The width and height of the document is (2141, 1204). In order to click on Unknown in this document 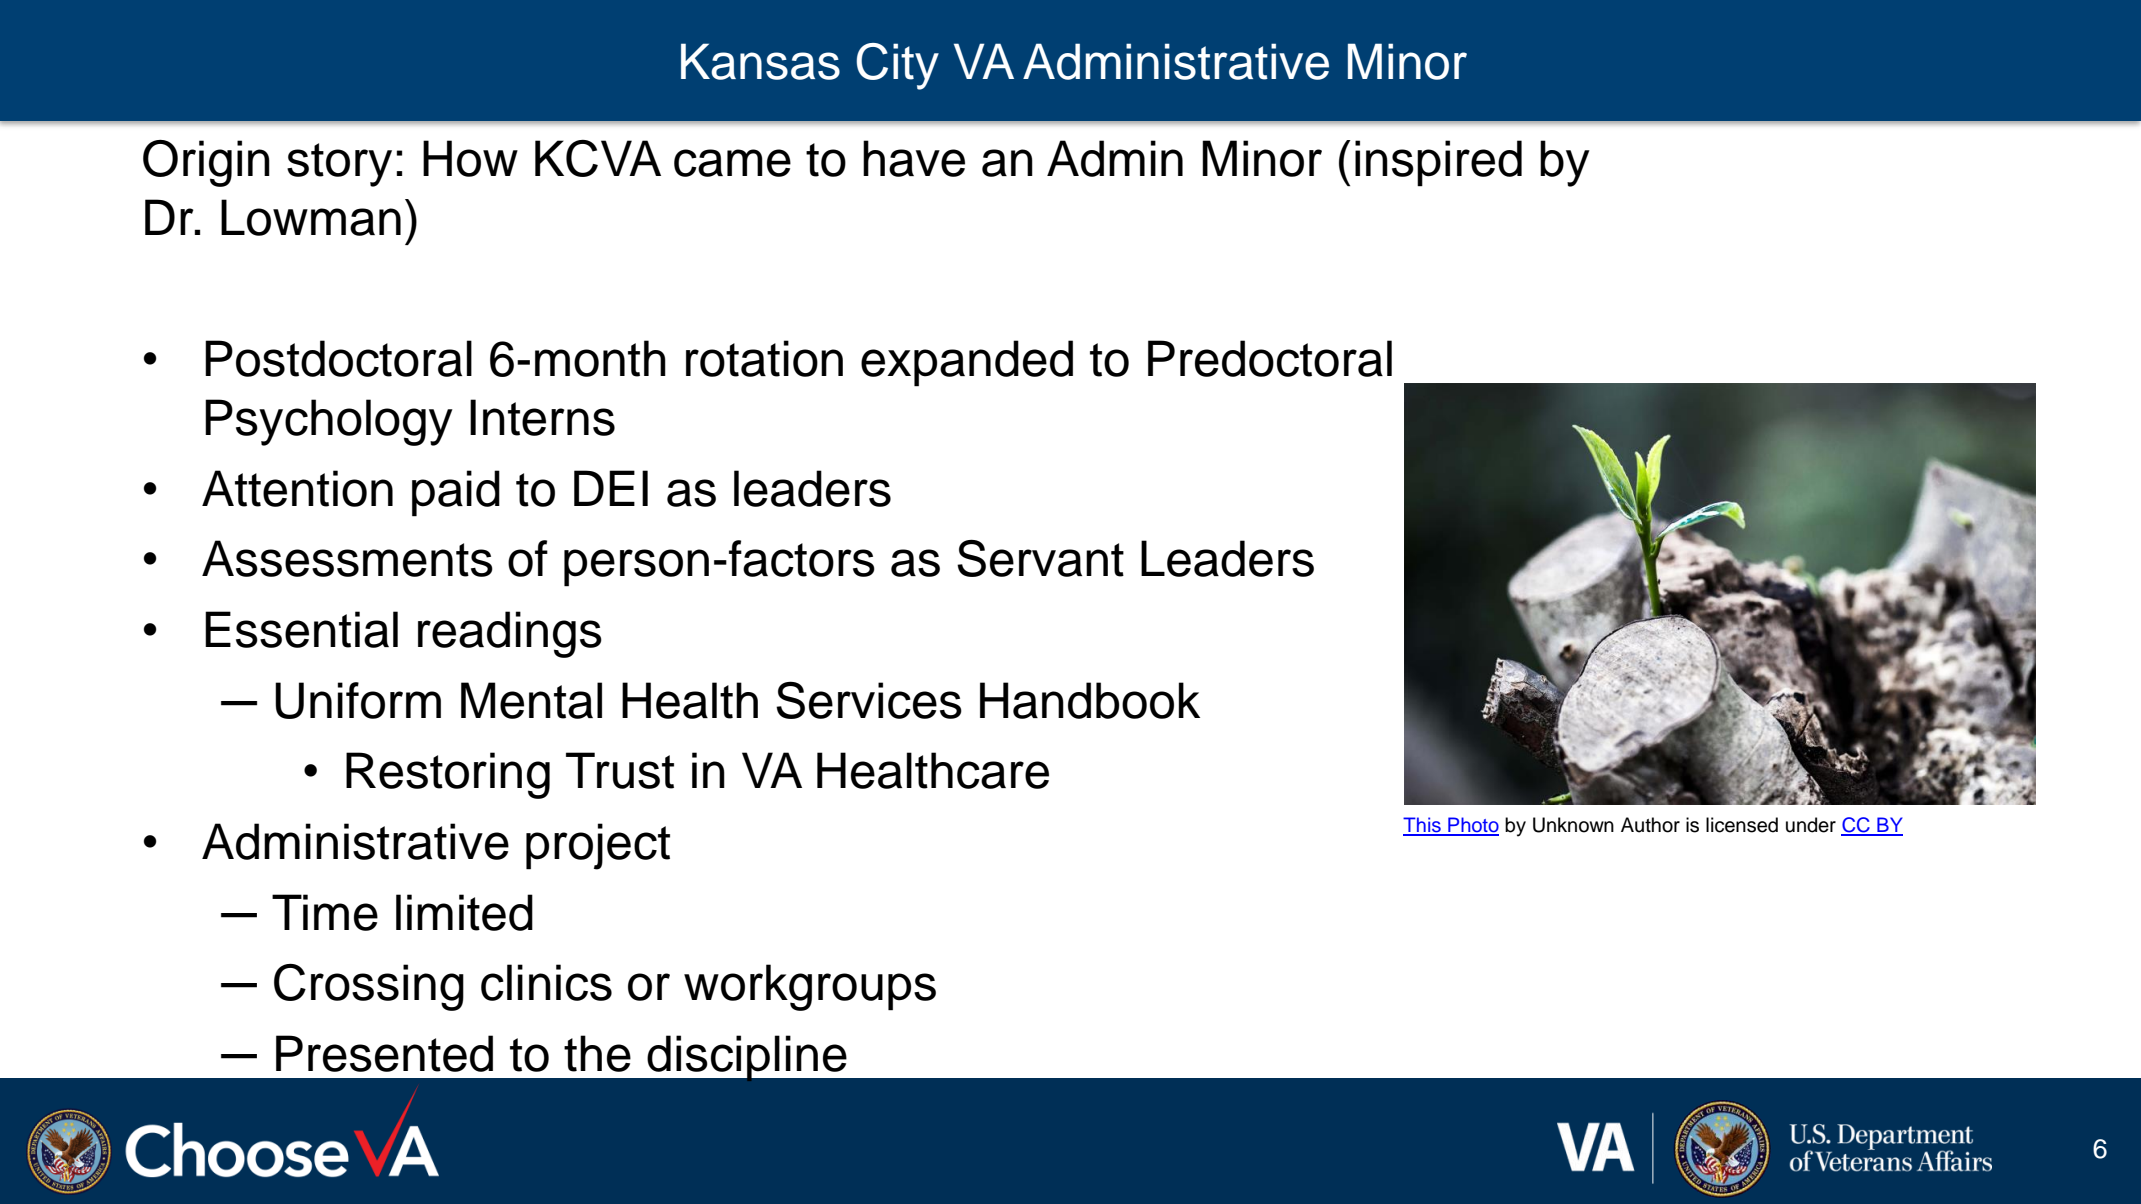, I will do `click(1573, 825)`.
